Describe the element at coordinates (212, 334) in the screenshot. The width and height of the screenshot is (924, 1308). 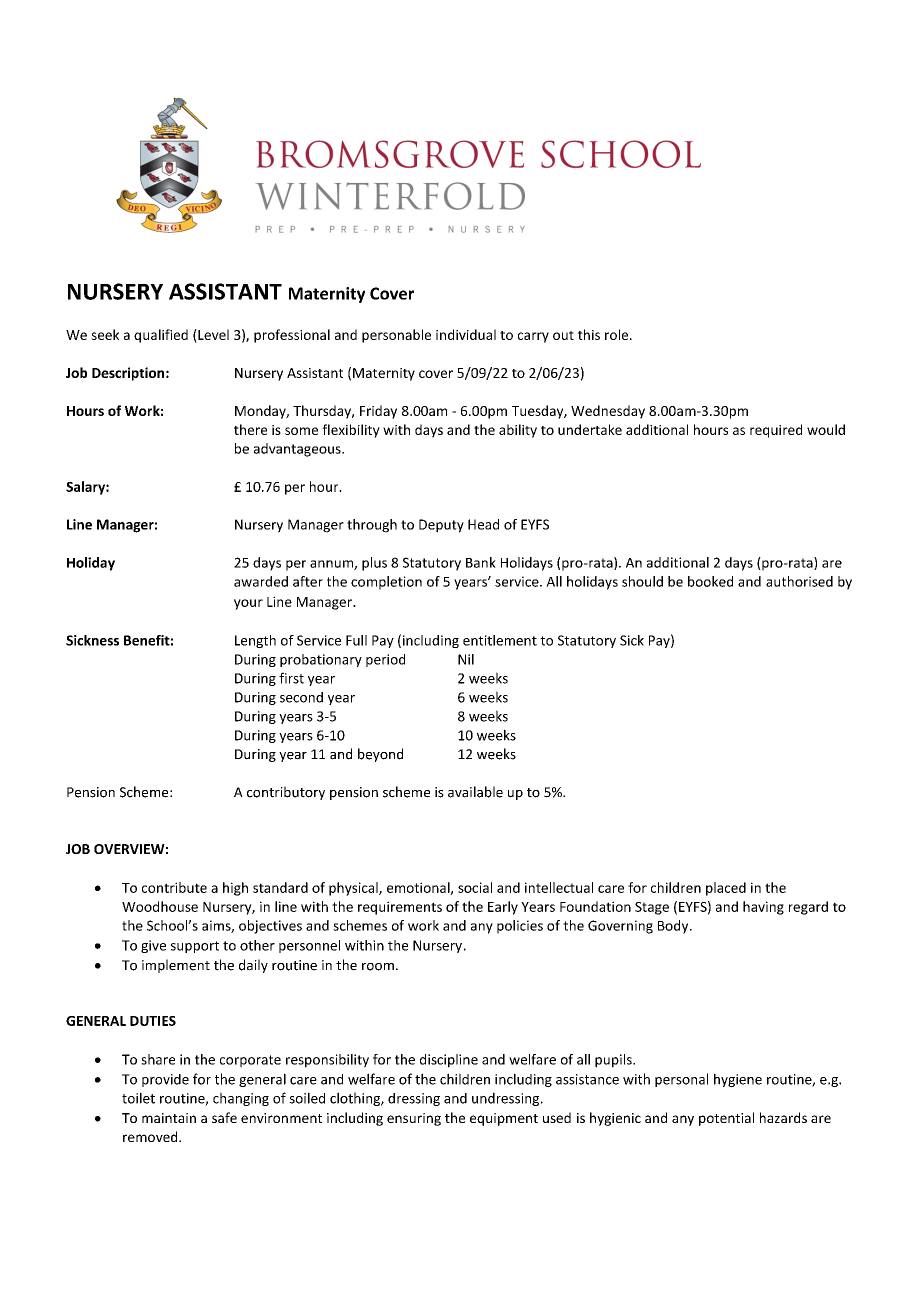
I see `Level` at that location.
